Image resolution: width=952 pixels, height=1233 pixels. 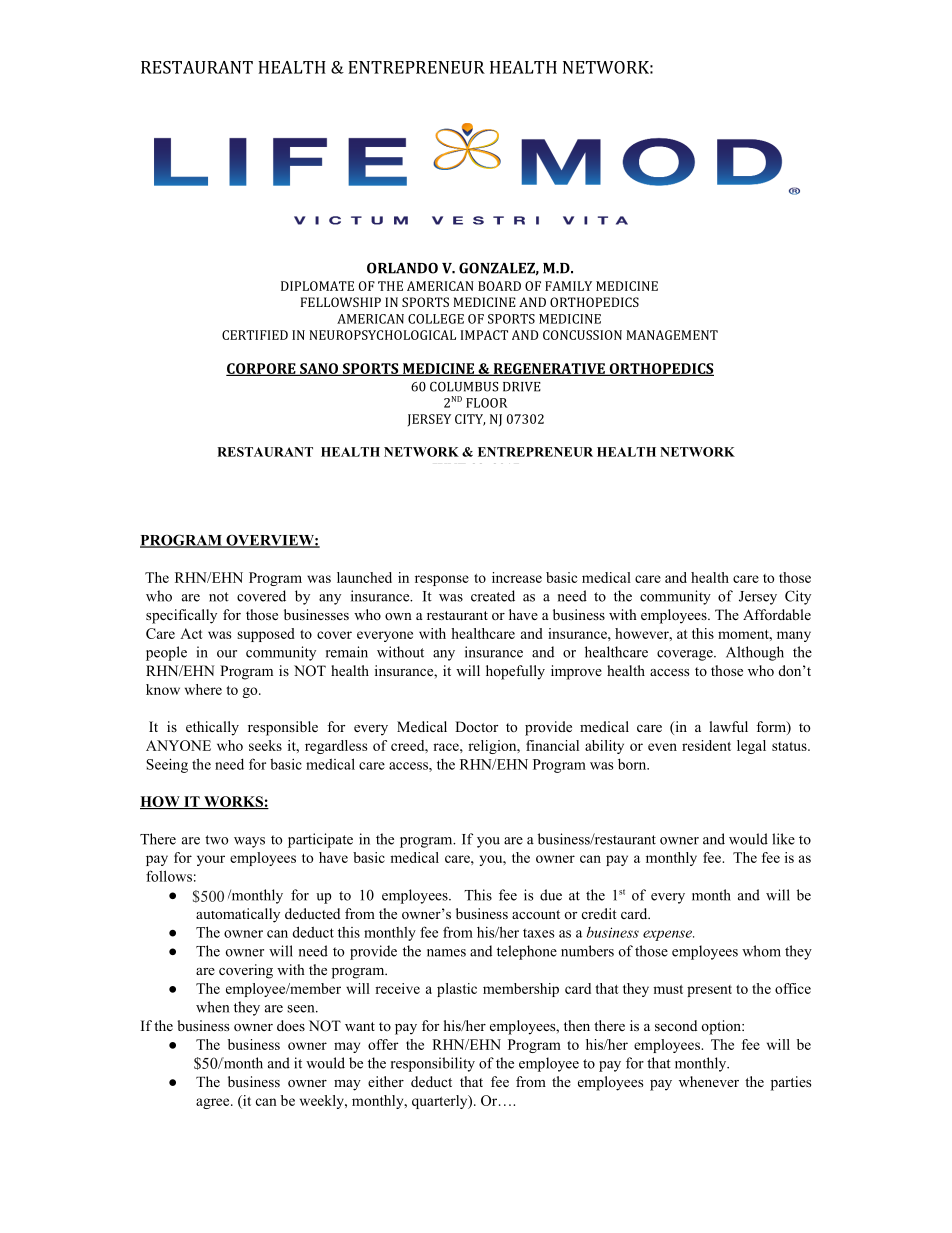 What do you see at coordinates (203, 689) in the screenshot?
I see `where` at bounding box center [203, 689].
